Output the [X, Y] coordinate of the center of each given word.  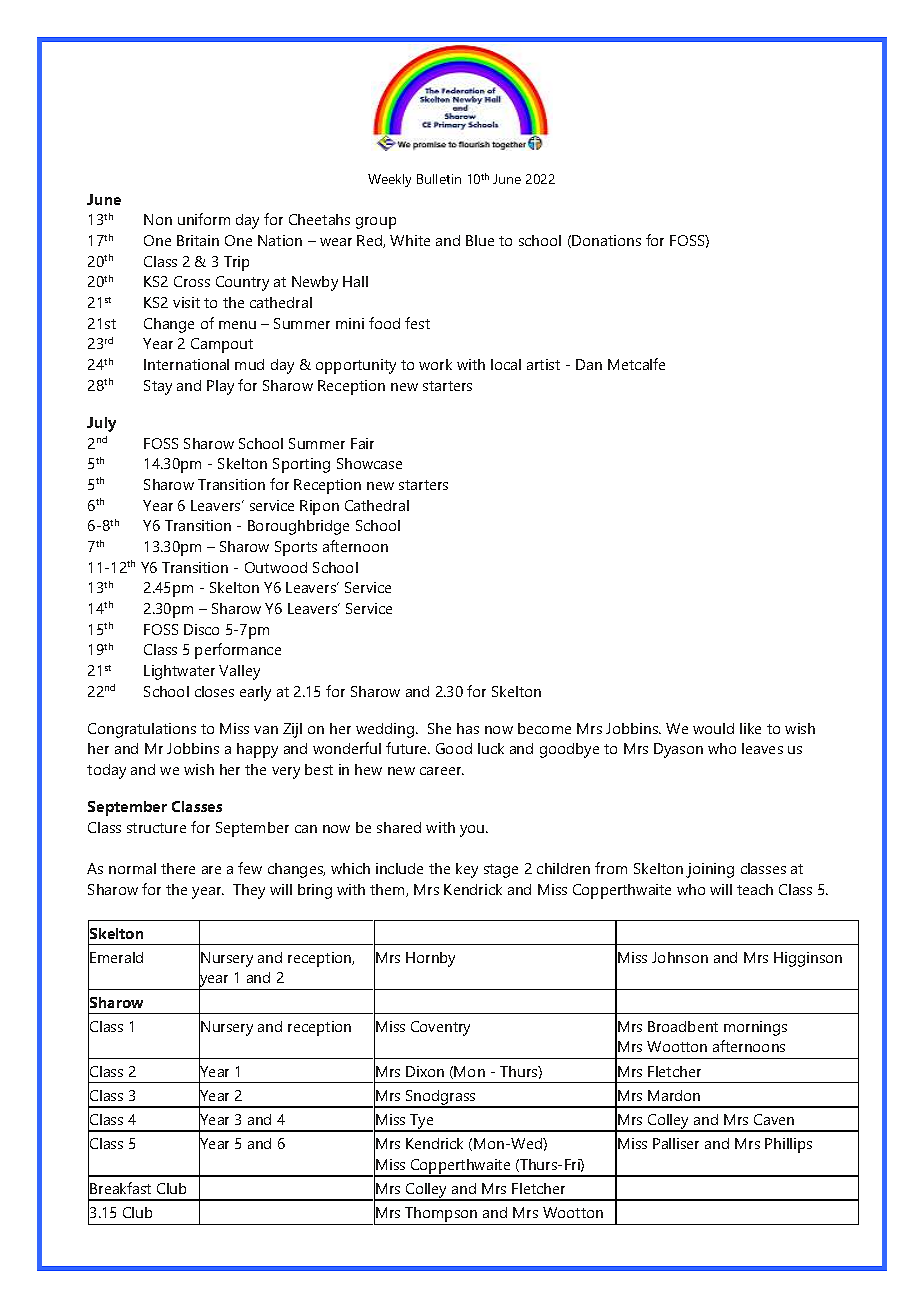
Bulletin [439, 179]
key [467, 870]
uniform [204, 219]
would [713, 728]
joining [710, 870]
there [178, 868]
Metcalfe [636, 364]
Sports [296, 548]
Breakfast [120, 1188]
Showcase [369, 463]
